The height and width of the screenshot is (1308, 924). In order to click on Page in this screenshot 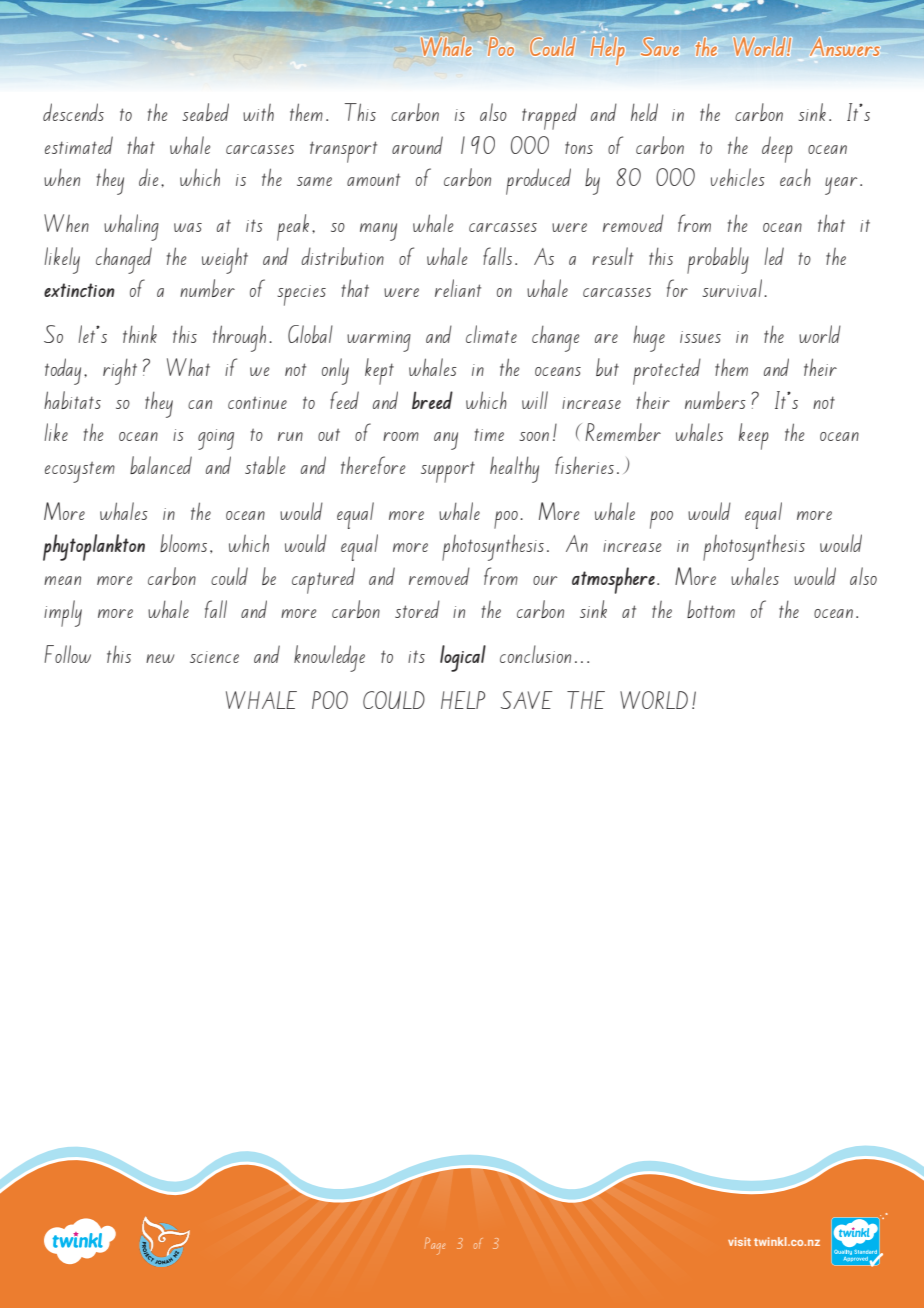, I will do `click(435, 1246)`.
